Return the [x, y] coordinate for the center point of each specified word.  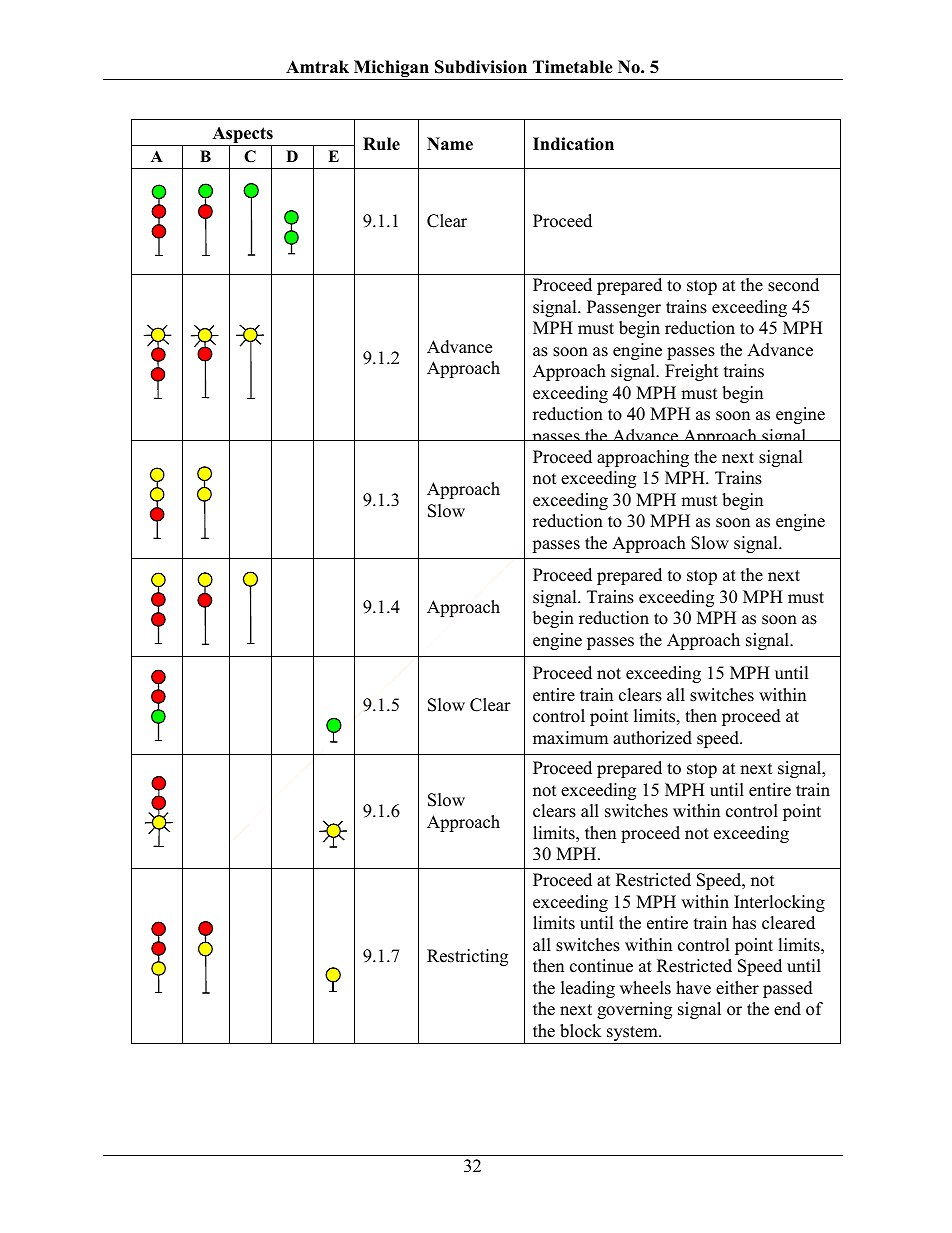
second [793, 285]
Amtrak [317, 66]
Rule [381, 144]
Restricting [467, 957]
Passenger [624, 308]
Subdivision [481, 67]
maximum [570, 738]
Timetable [573, 67]
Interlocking [779, 903]
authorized [652, 738]
